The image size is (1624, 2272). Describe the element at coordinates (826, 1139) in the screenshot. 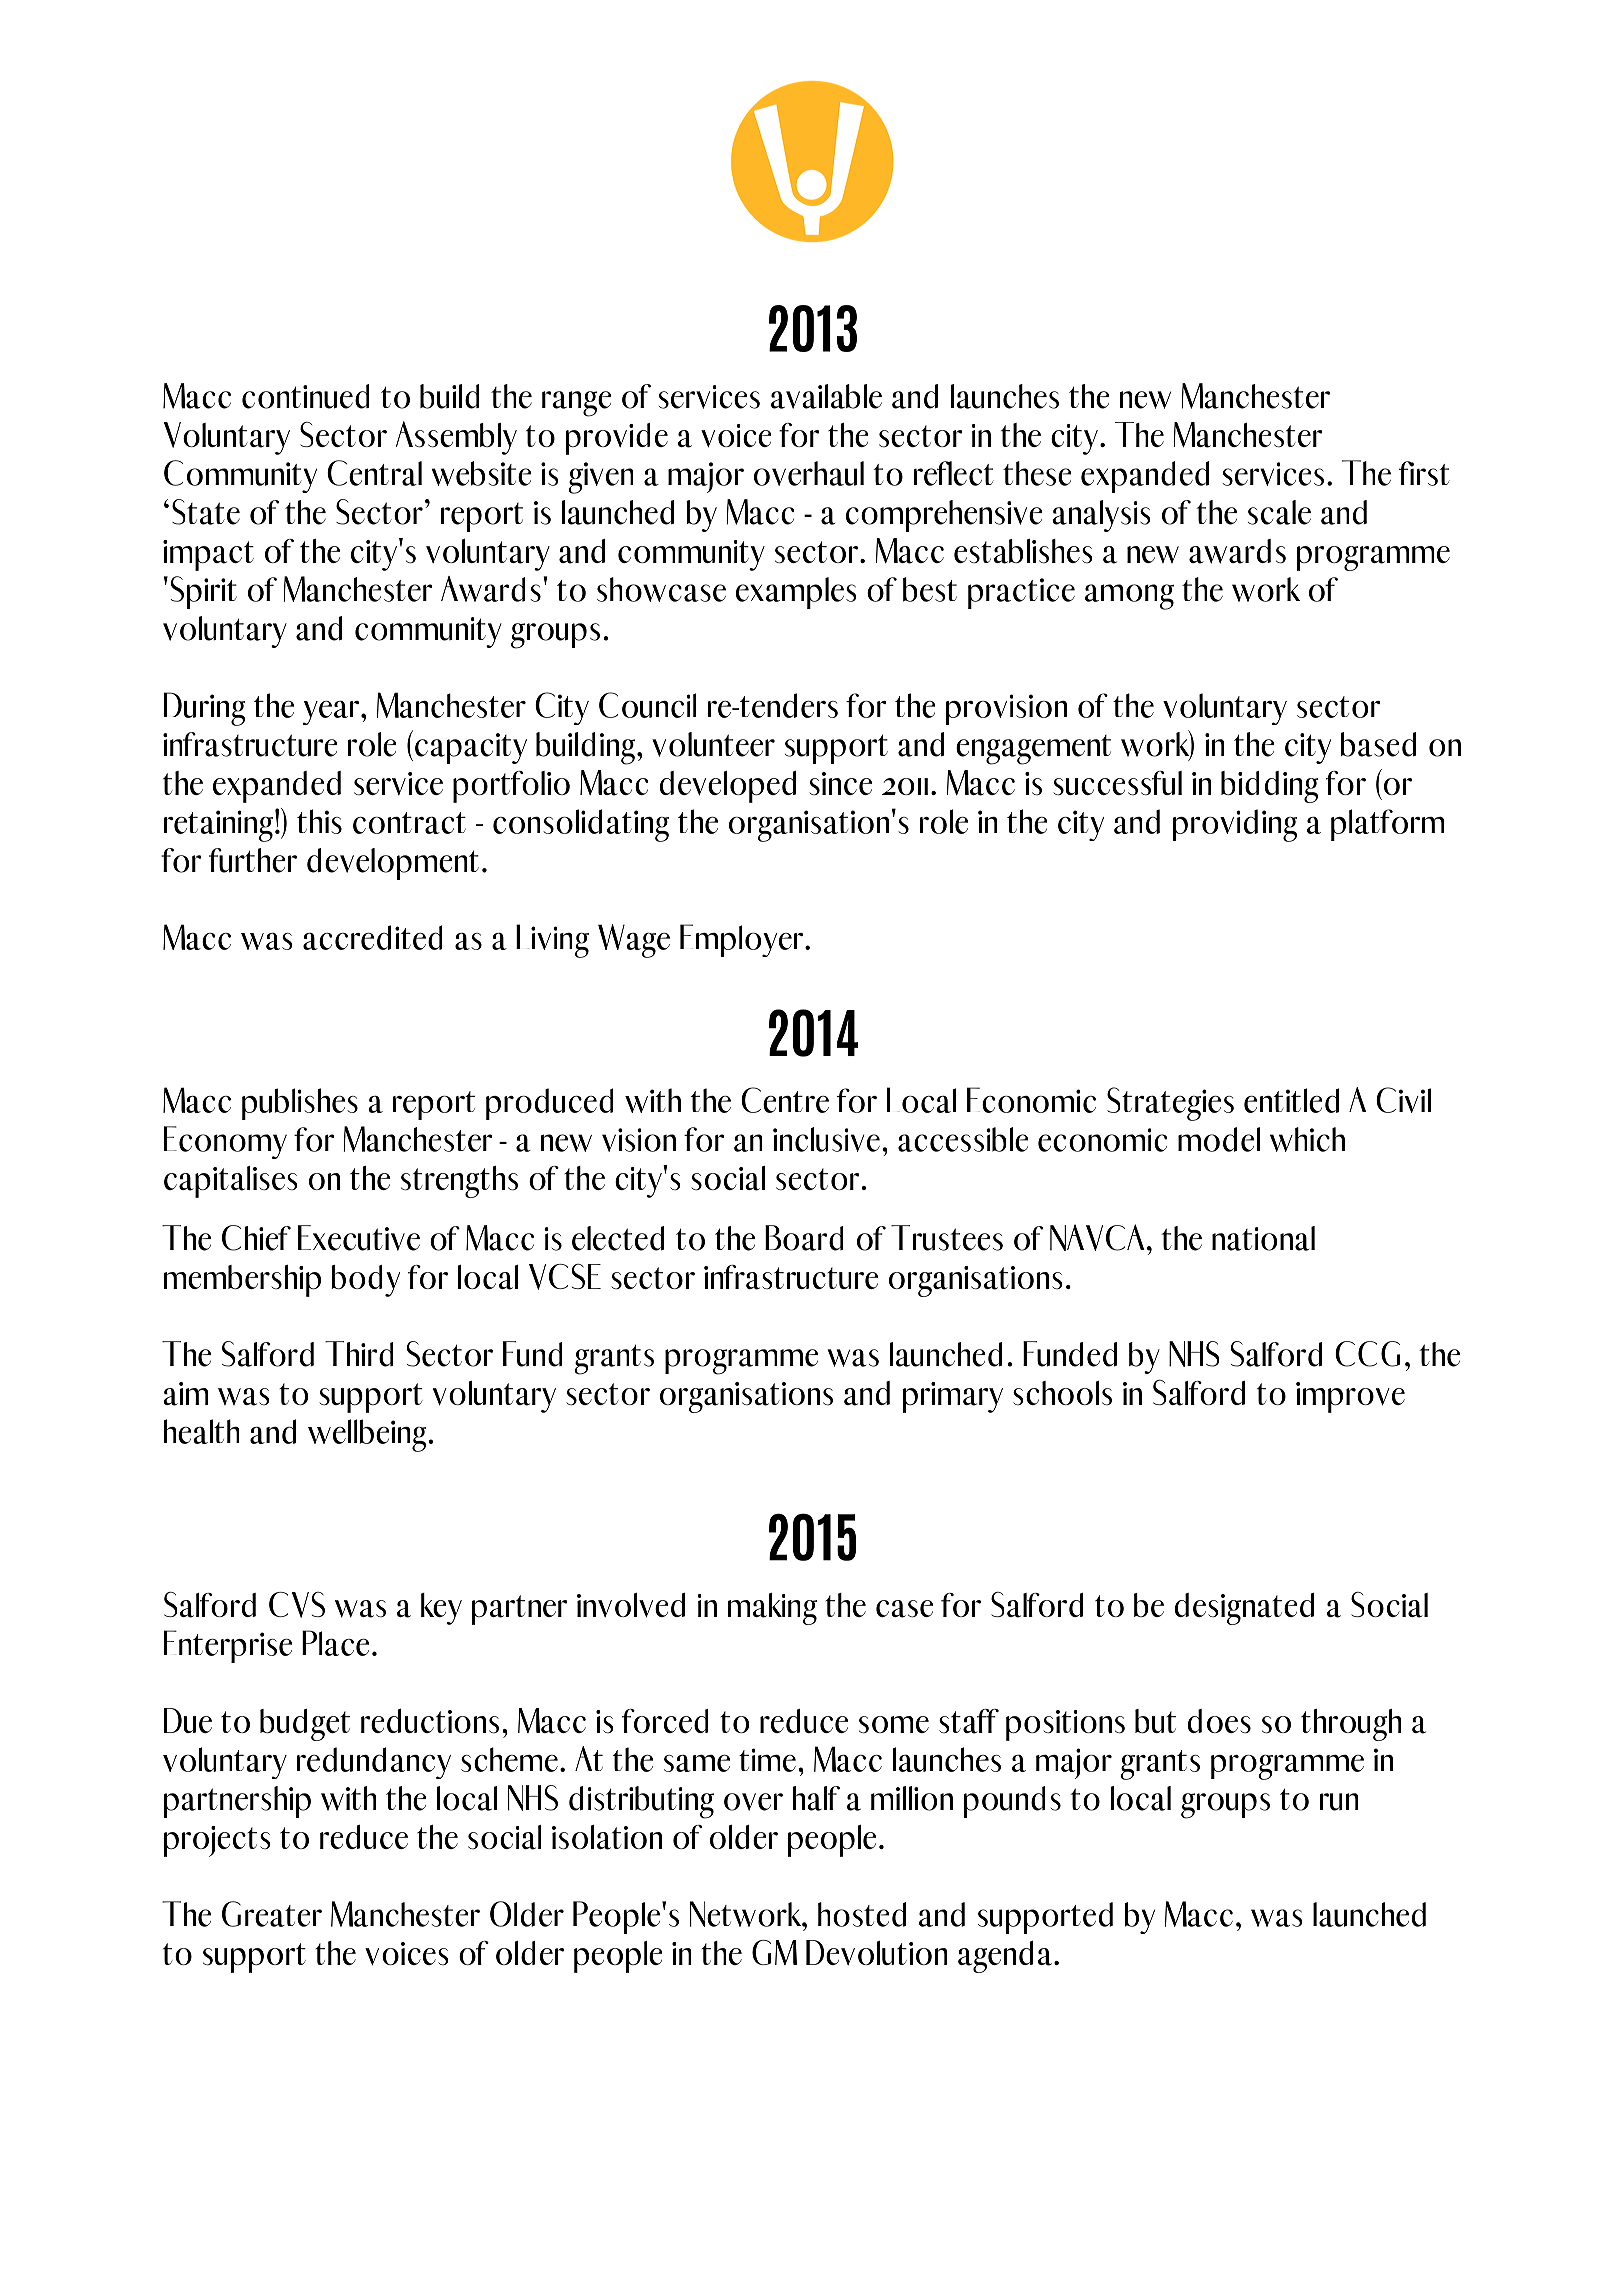

I see `inclusive` at that location.
